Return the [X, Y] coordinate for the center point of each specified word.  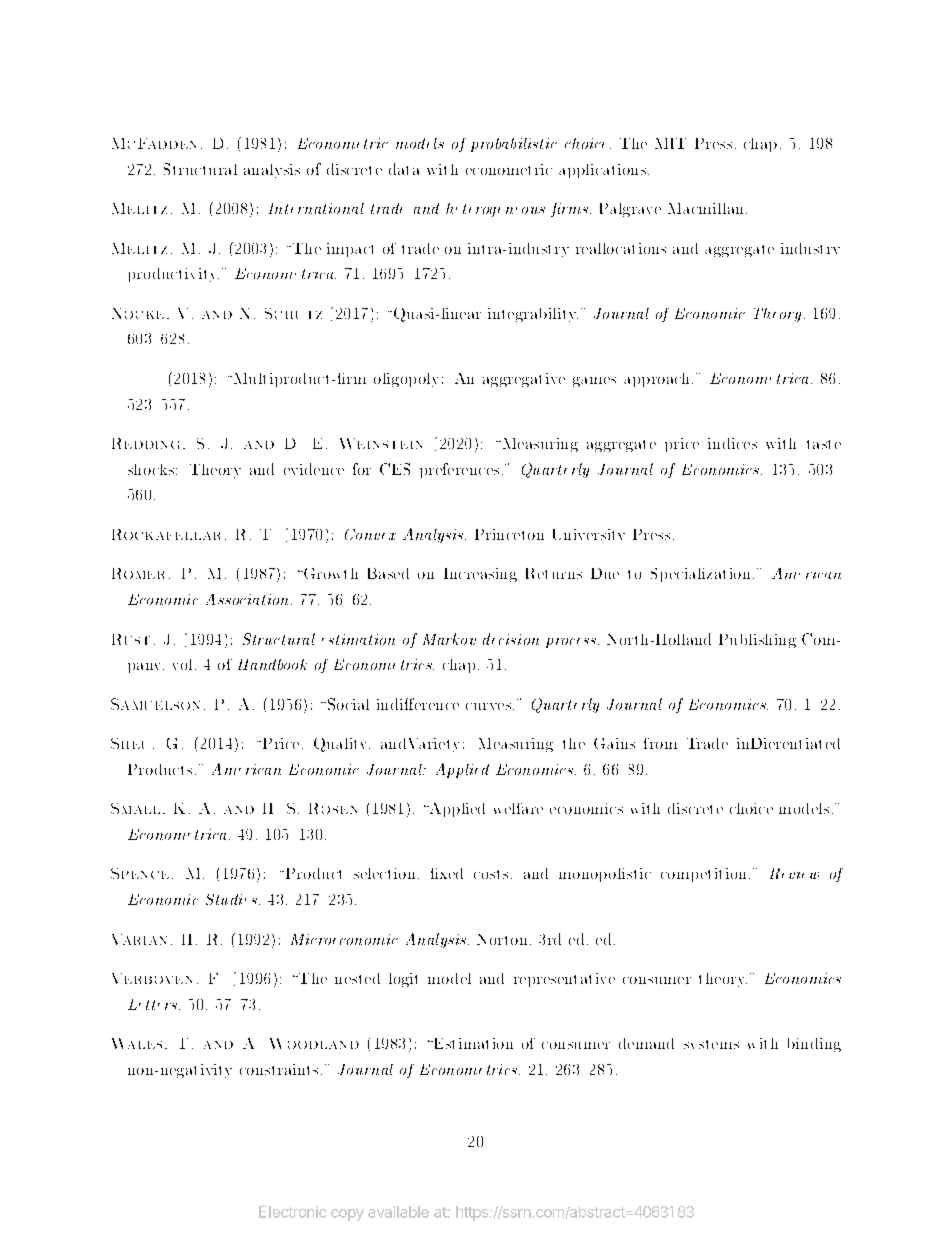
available [398, 1212]
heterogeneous [495, 210]
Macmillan [707, 208]
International [316, 208]
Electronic [293, 1212]
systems [711, 1044]
